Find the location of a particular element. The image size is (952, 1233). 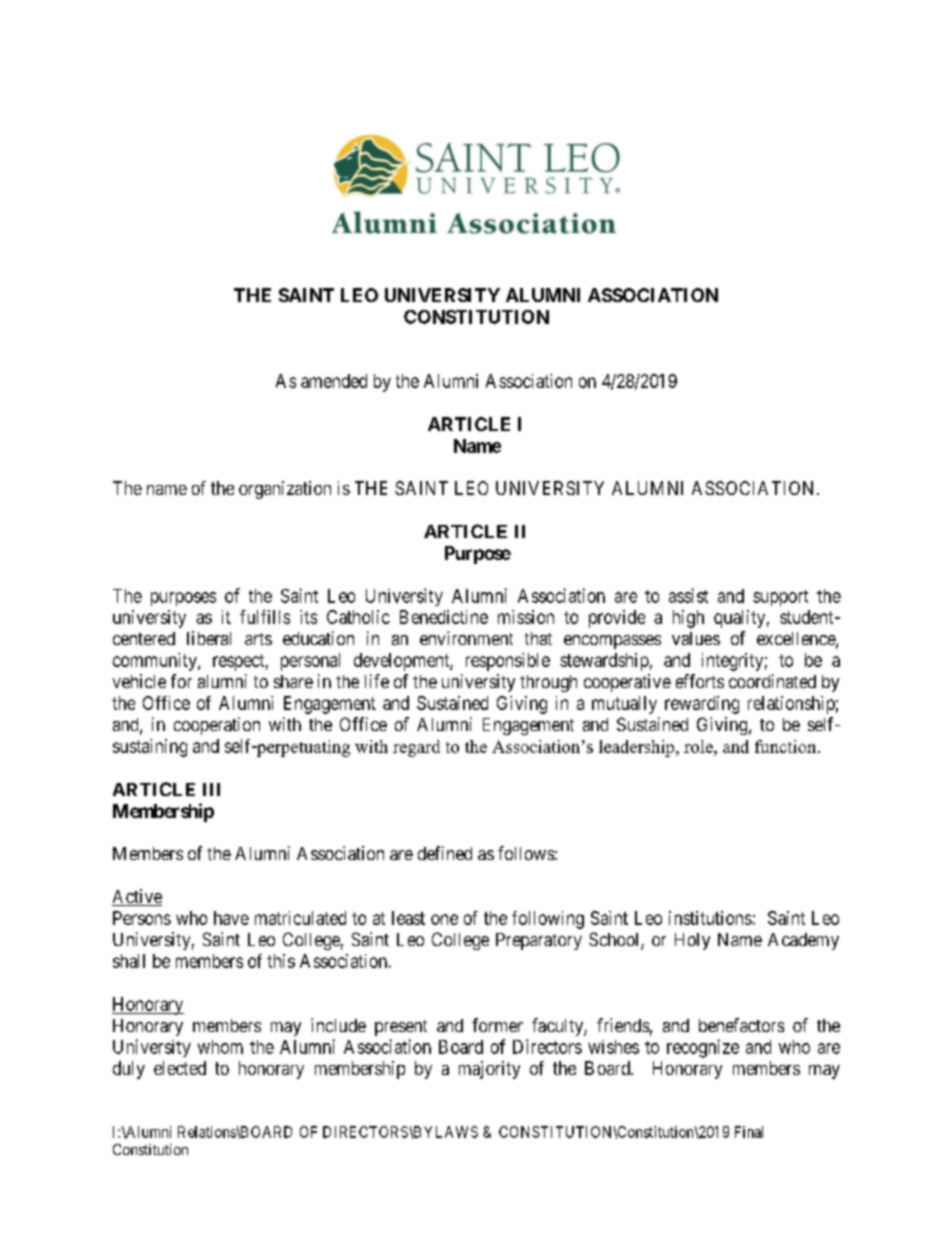

majority is located at coordinates (489, 1070).
